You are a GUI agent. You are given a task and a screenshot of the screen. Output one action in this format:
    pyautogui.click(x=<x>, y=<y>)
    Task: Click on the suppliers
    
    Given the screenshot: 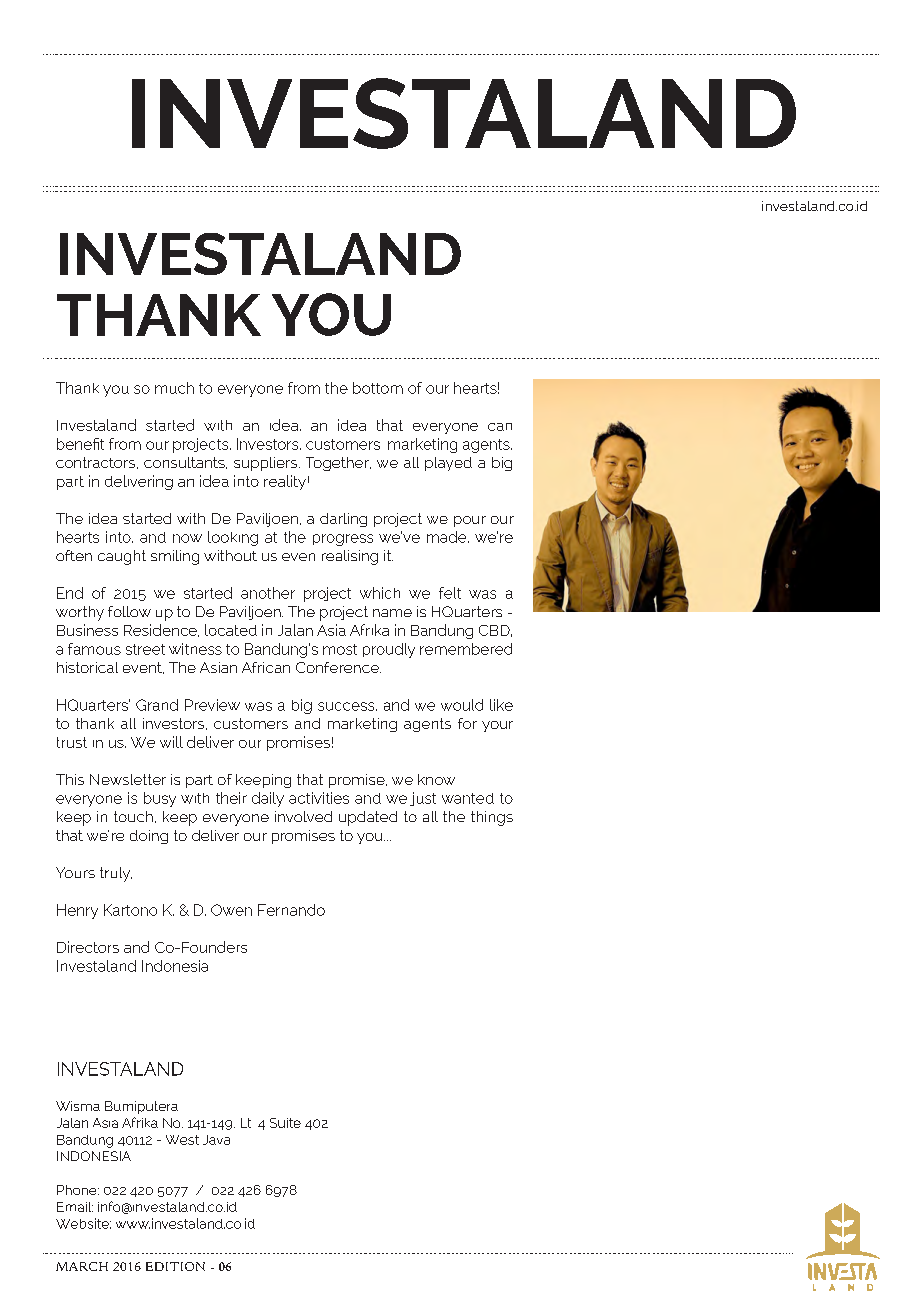 What is the action you would take?
    pyautogui.click(x=267, y=464)
